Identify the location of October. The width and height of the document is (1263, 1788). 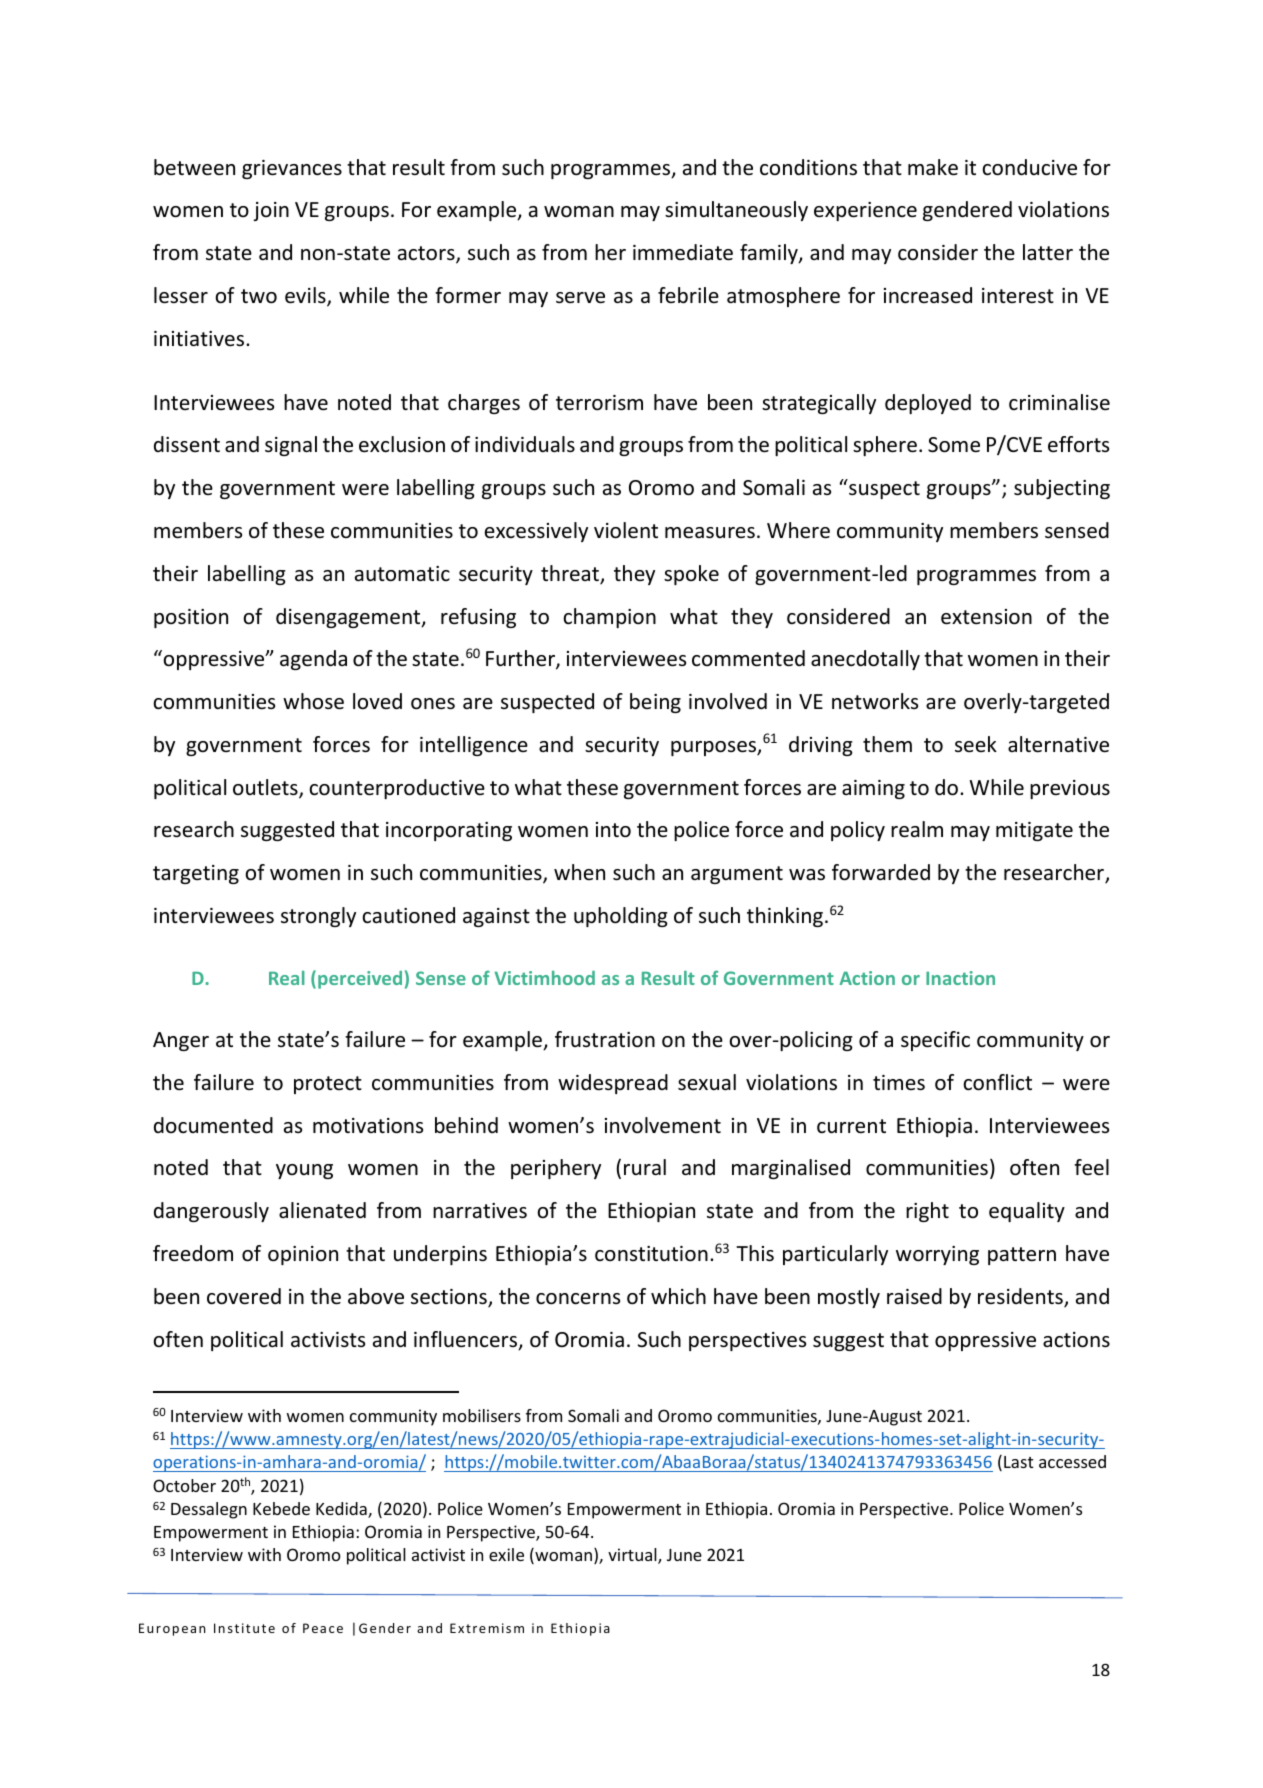
(184, 1485).
